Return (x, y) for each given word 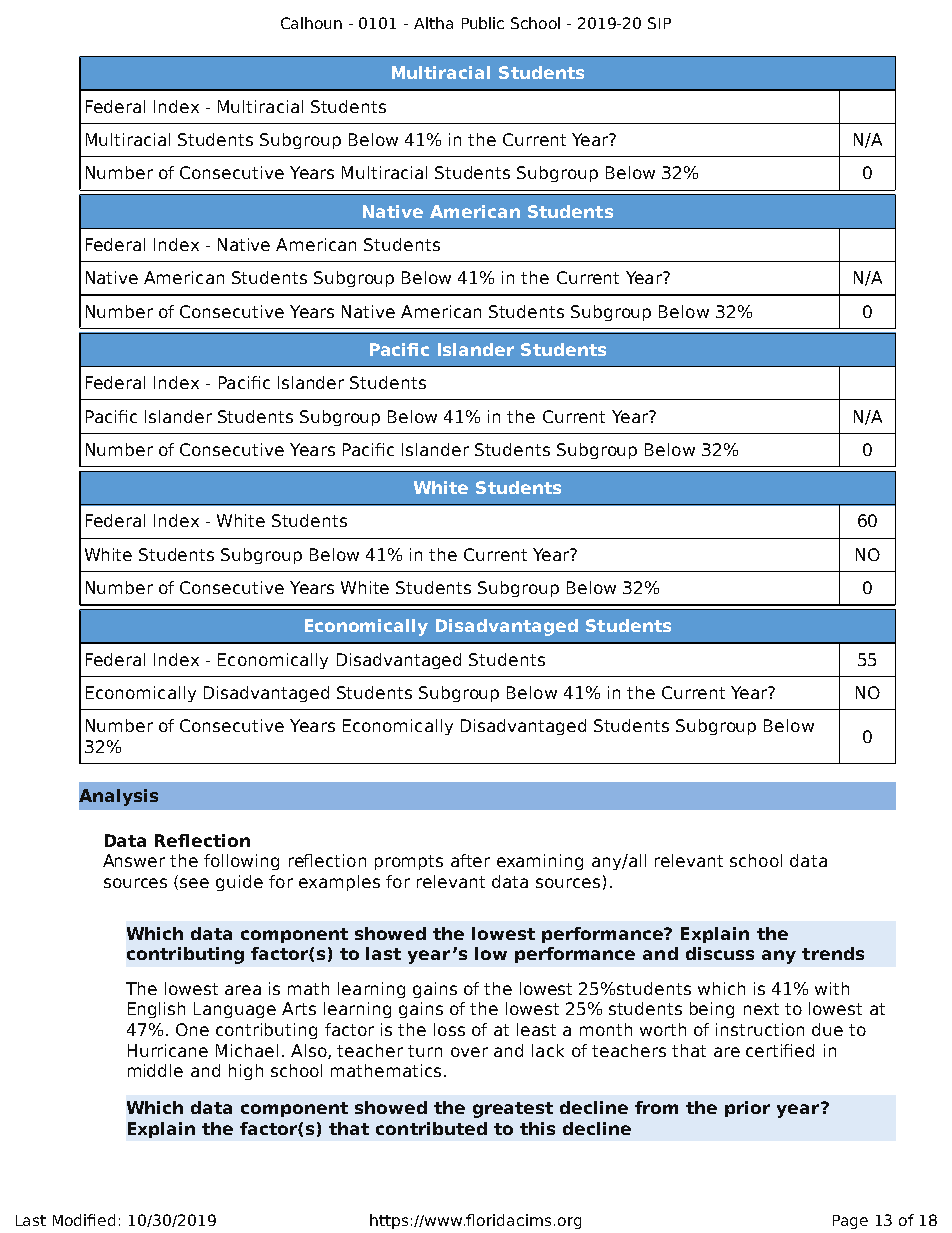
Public (483, 23)
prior (747, 1109)
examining (540, 862)
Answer (134, 860)
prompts (409, 862)
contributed (431, 1128)
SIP (659, 23)
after (470, 860)
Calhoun (311, 23)
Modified (84, 1220)
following (241, 862)
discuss (720, 953)
